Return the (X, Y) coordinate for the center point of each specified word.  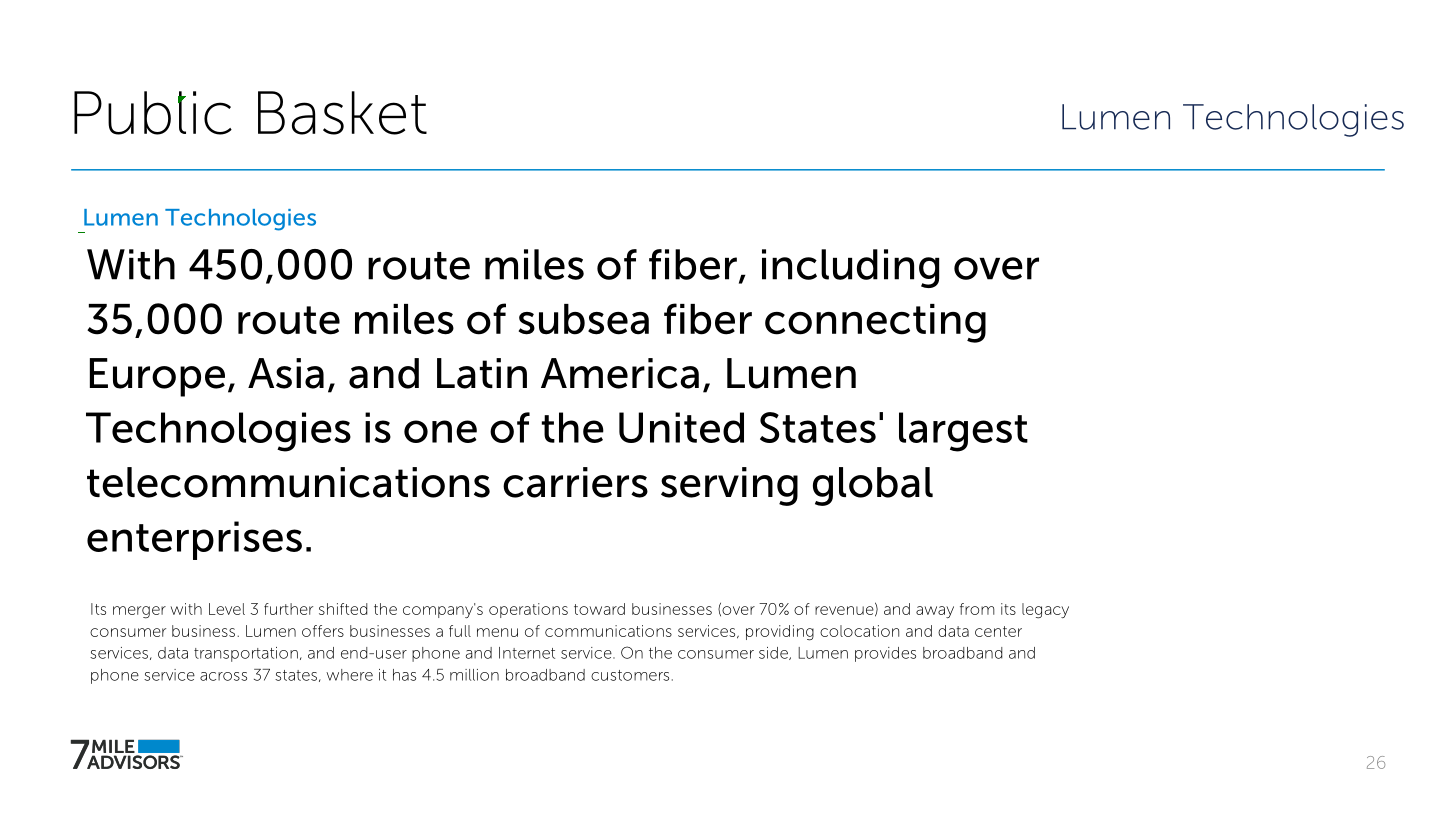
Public (153, 113)
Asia (286, 373)
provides (885, 654)
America (620, 373)
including (850, 268)
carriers (575, 482)
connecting (875, 323)
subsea (584, 319)
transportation (246, 654)
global (873, 486)
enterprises (194, 540)
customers (630, 675)
